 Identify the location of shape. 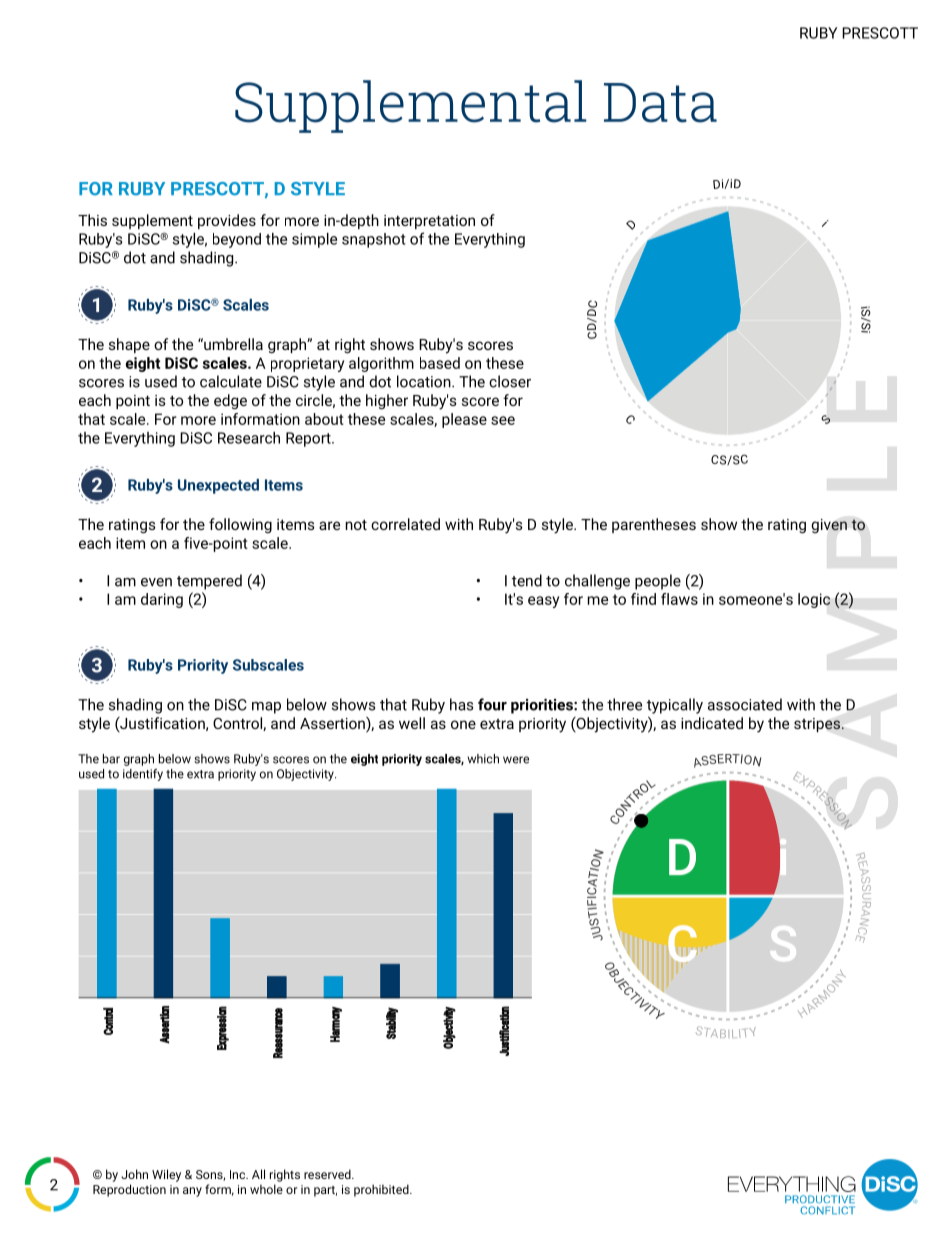
(129, 345).
